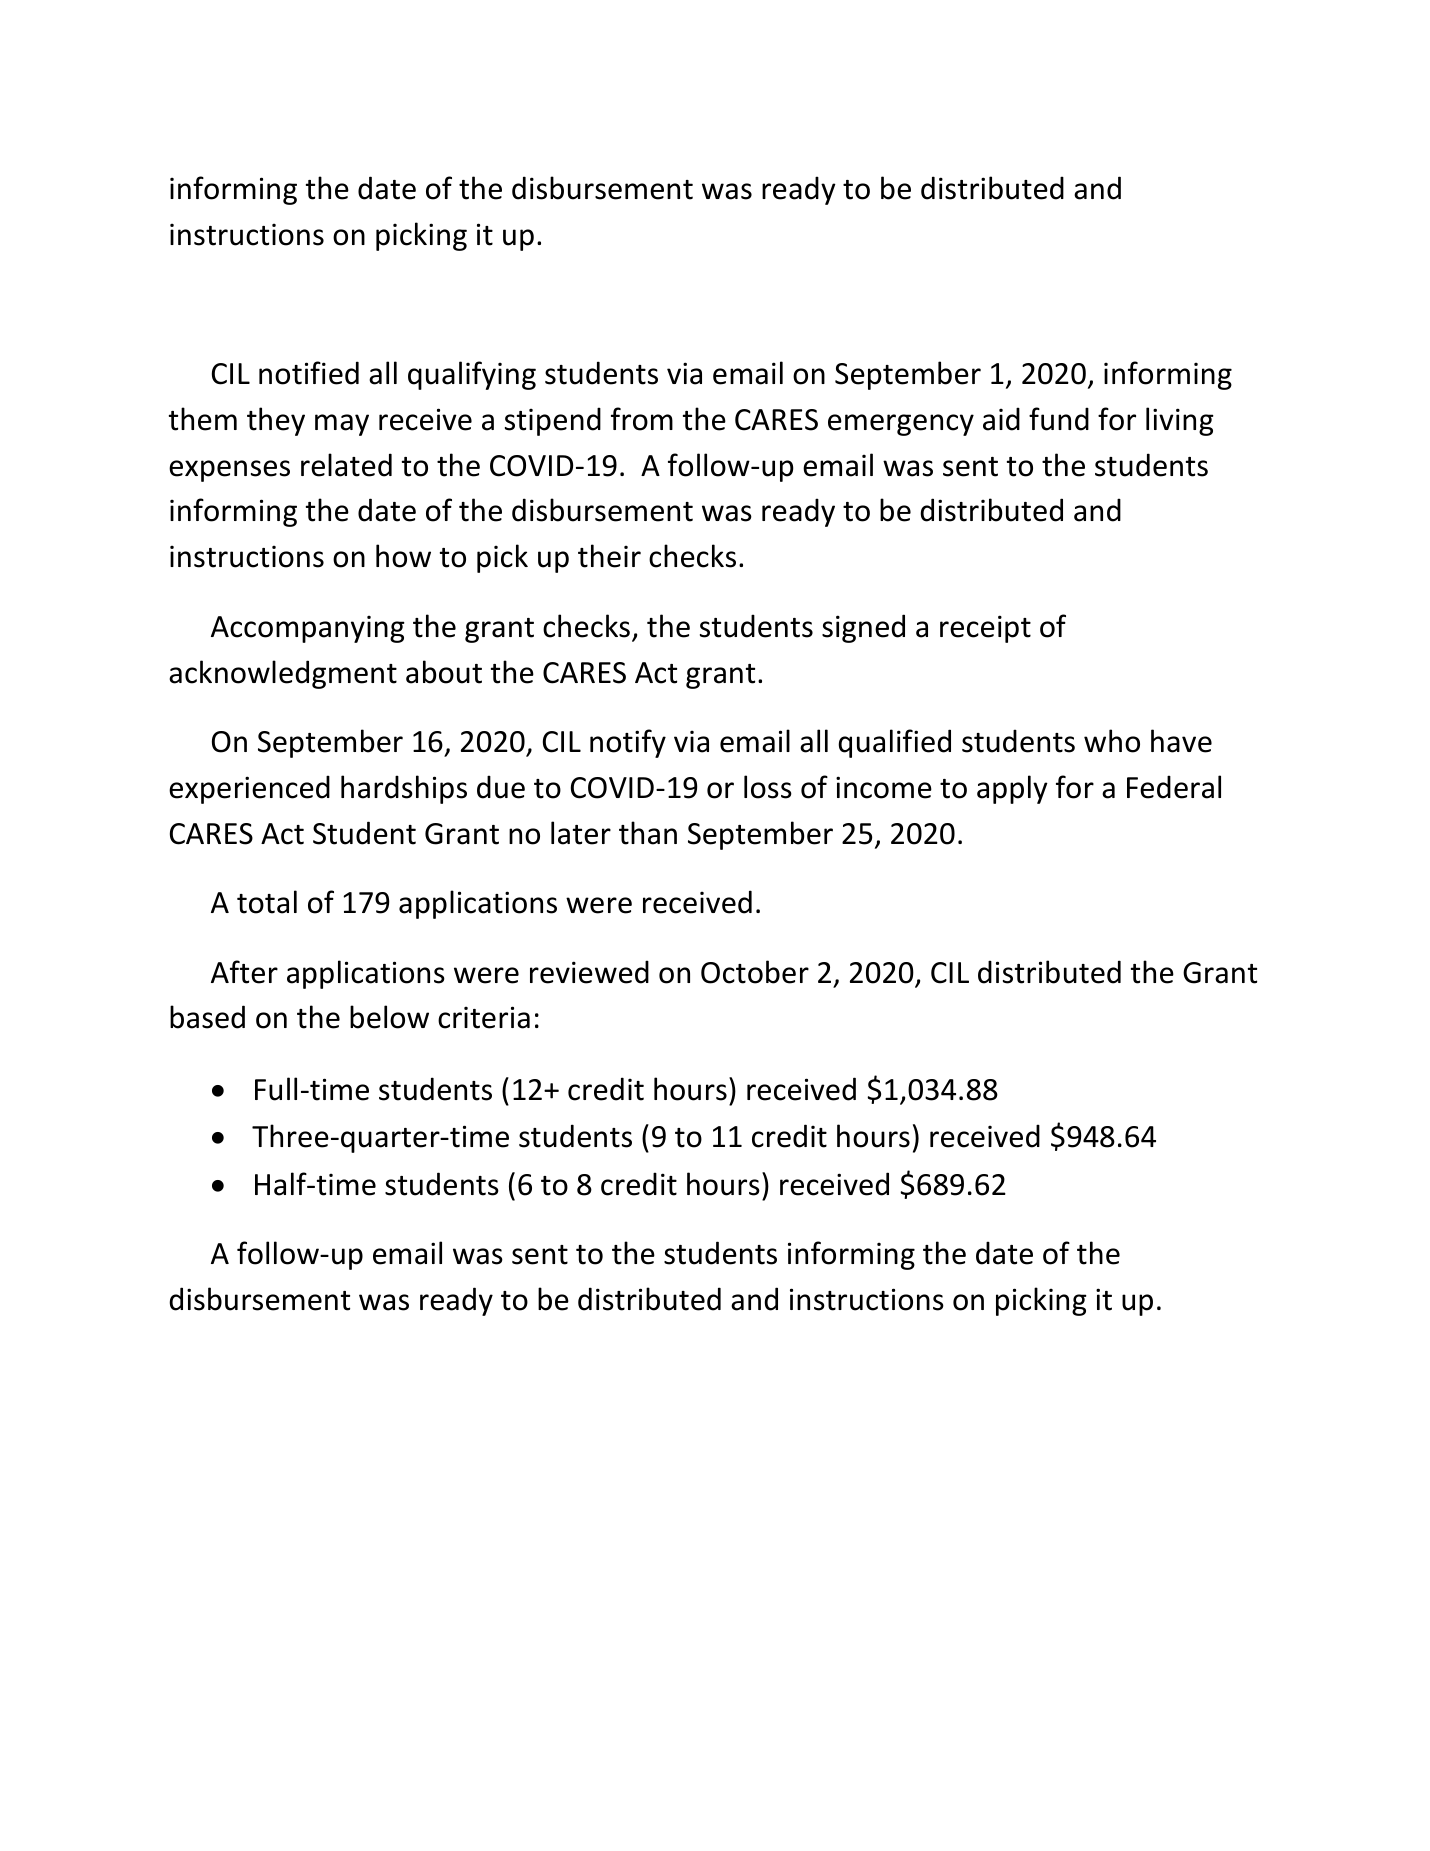 The image size is (1430, 1851). What do you see at coordinates (755, 972) in the page?
I see `October` at bounding box center [755, 972].
